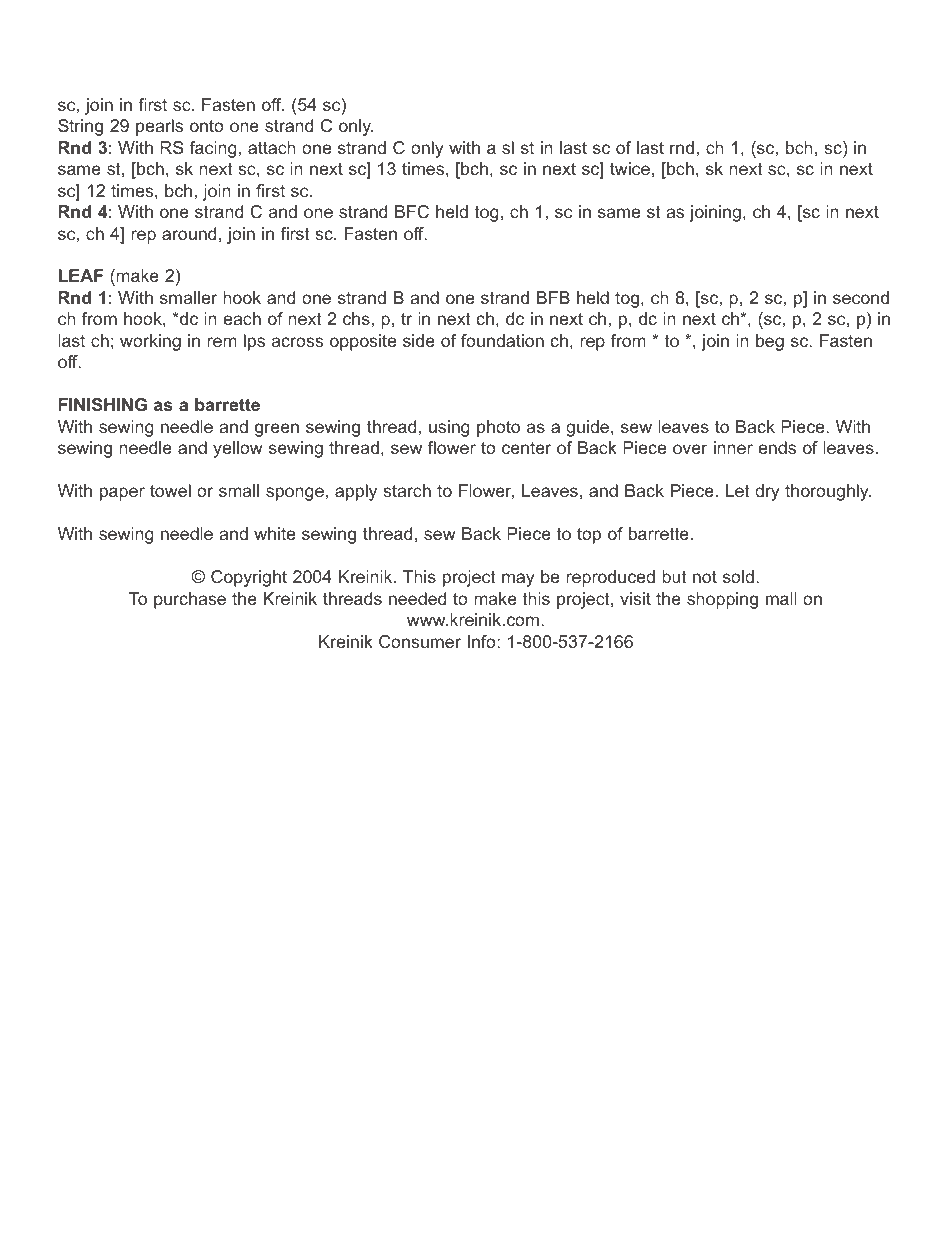  I want to click on foundation, so click(502, 340).
